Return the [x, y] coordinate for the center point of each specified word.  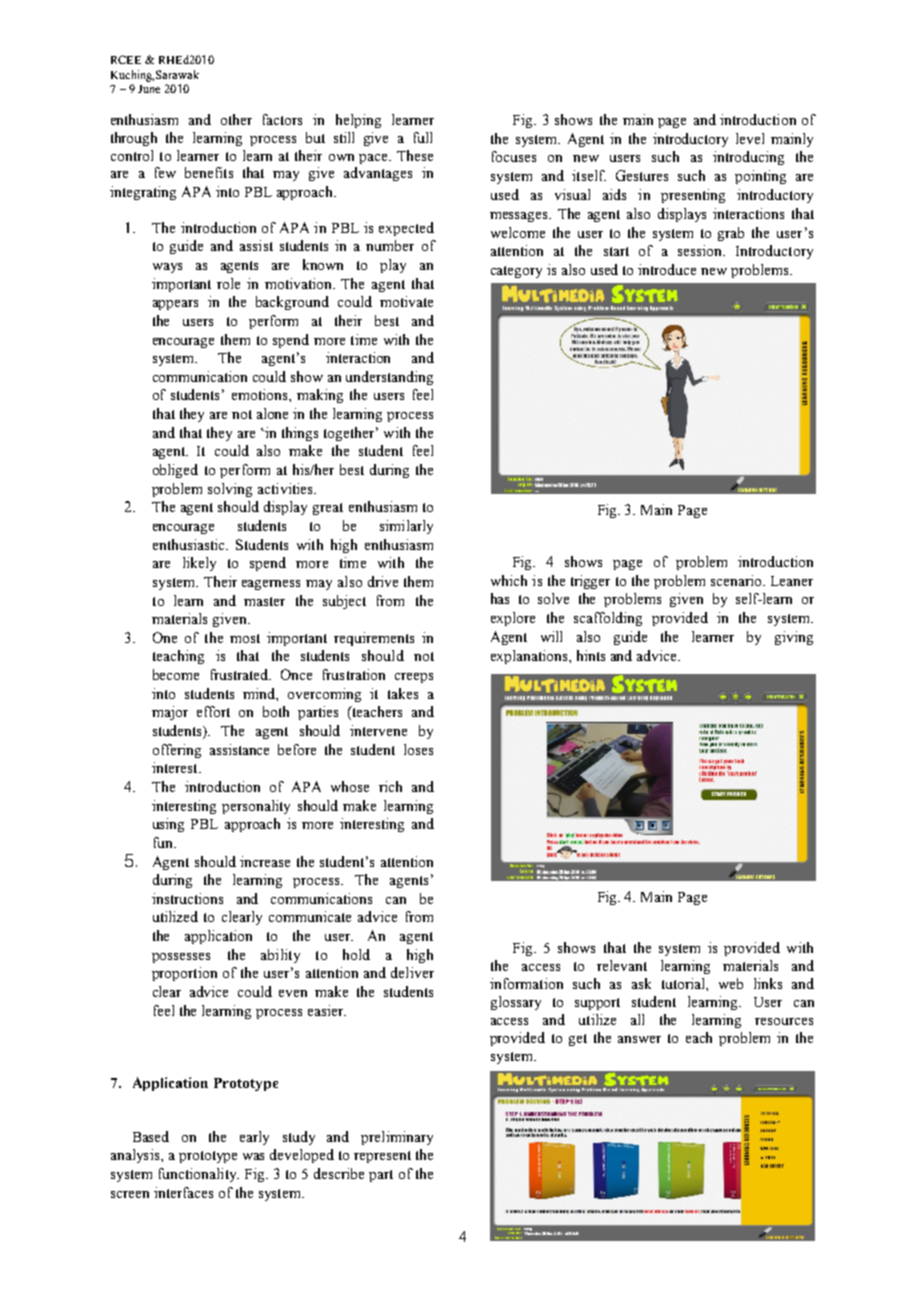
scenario [737, 580]
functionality [199, 1175]
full [423, 137]
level [750, 138]
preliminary [397, 1138]
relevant [622, 965]
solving [230, 490]
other [236, 119]
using [168, 825]
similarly [406, 527]
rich [390, 786]
